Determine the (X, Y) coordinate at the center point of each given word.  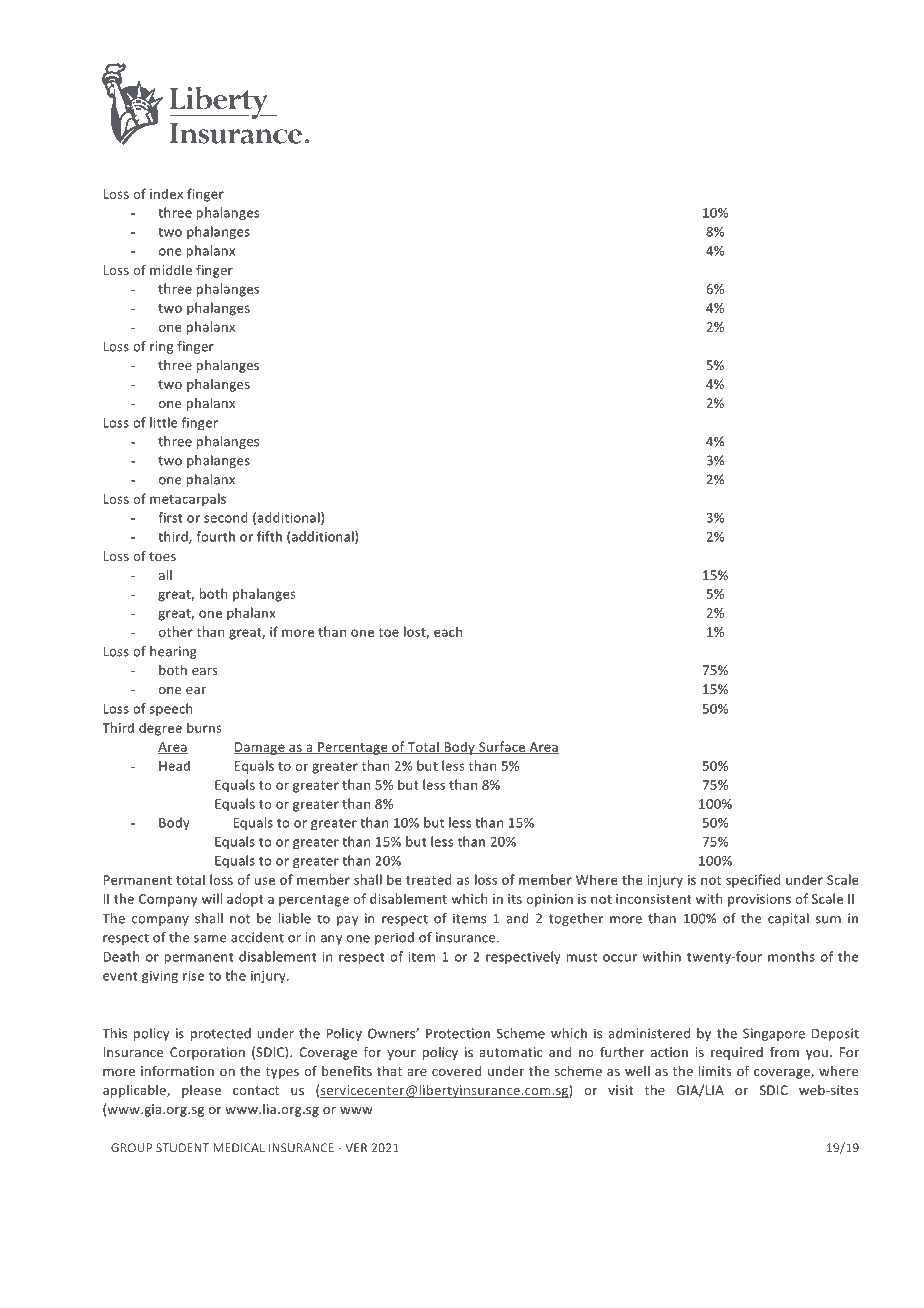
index (166, 193)
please (201, 1091)
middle (171, 270)
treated (429, 879)
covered (457, 1071)
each (448, 631)
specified (753, 881)
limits (715, 1071)
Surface (502, 747)
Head (174, 765)
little (164, 422)
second (226, 517)
